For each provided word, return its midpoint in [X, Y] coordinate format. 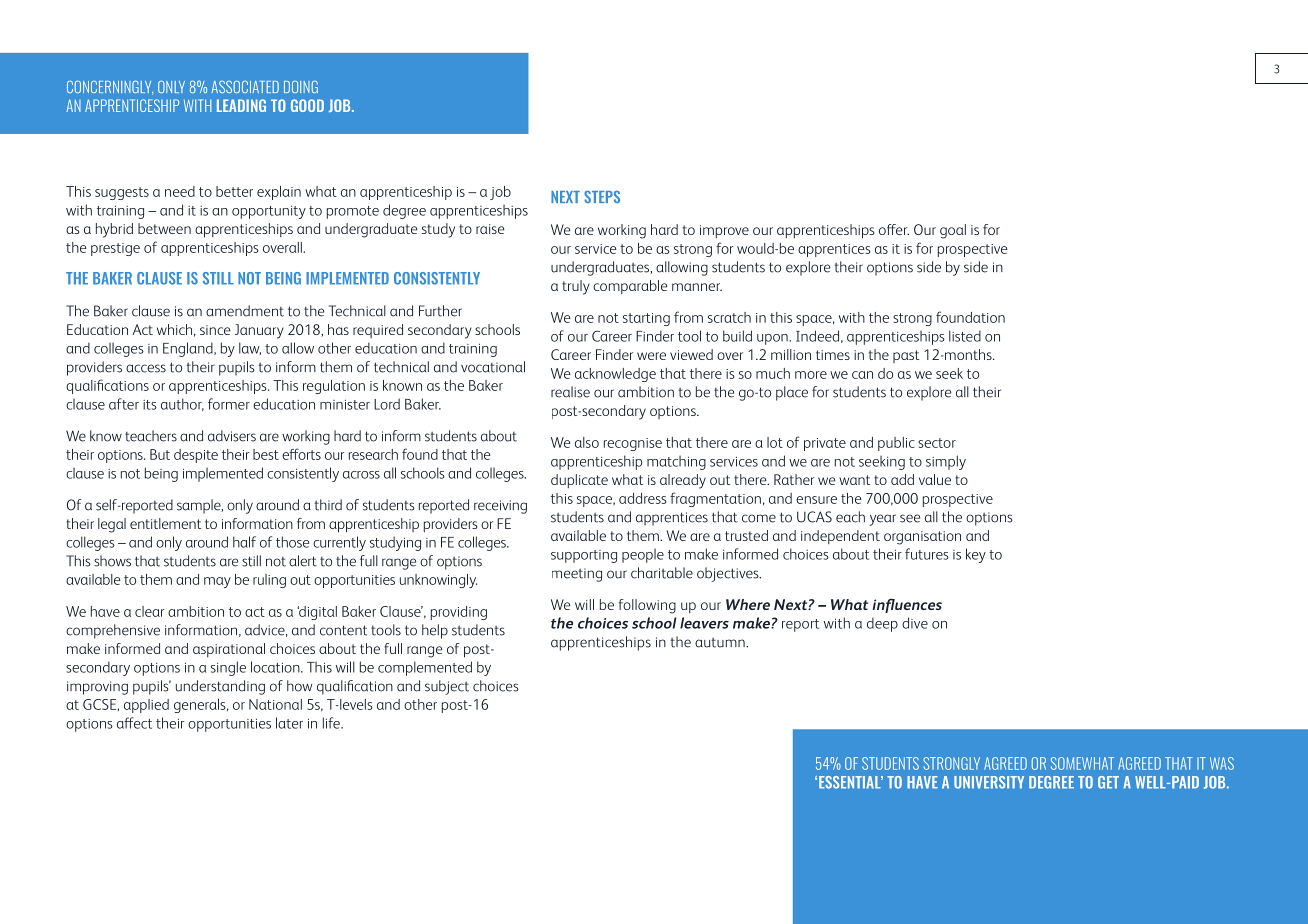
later [289, 723]
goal [953, 231]
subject [447, 687]
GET [1108, 782]
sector [937, 443]
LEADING [241, 105]
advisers [232, 436]
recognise [633, 444]
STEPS [602, 197]
